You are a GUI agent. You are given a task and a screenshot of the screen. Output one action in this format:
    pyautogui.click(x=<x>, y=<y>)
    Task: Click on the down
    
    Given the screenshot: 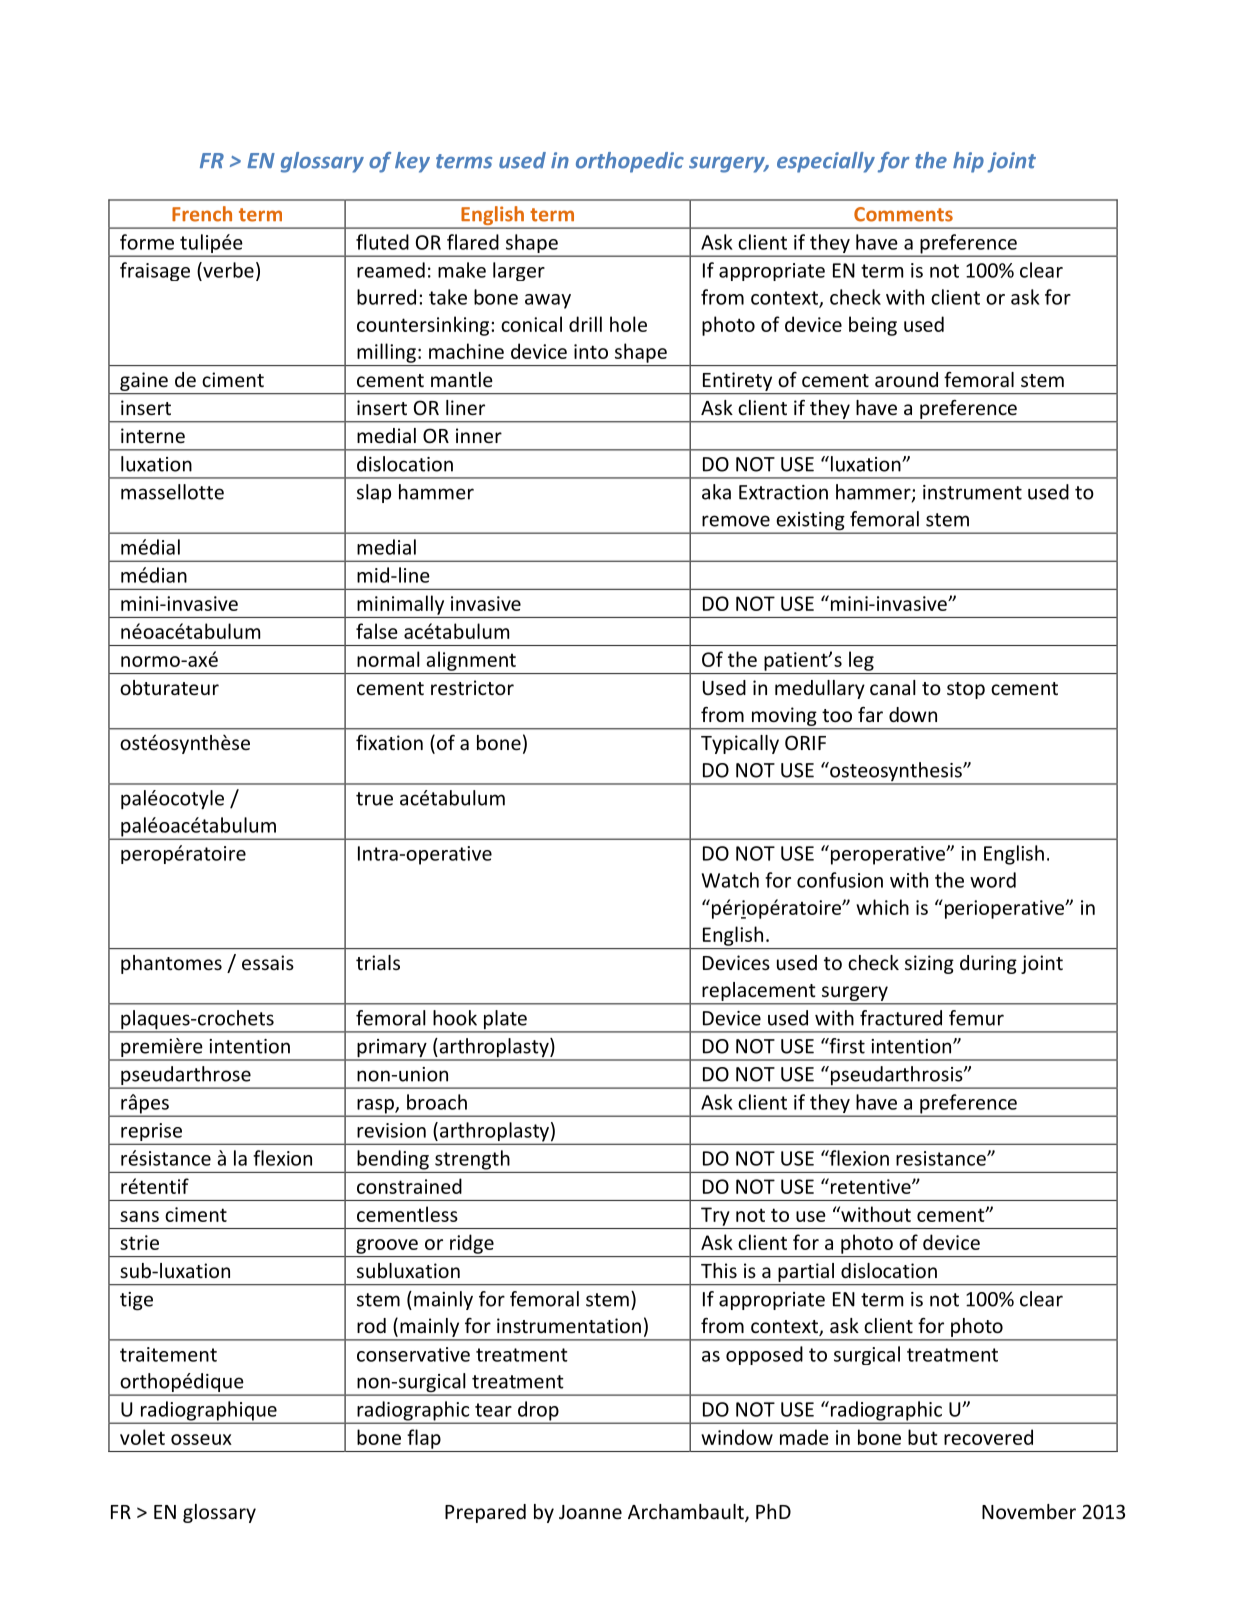 What is the action you would take?
    pyautogui.click(x=913, y=714)
